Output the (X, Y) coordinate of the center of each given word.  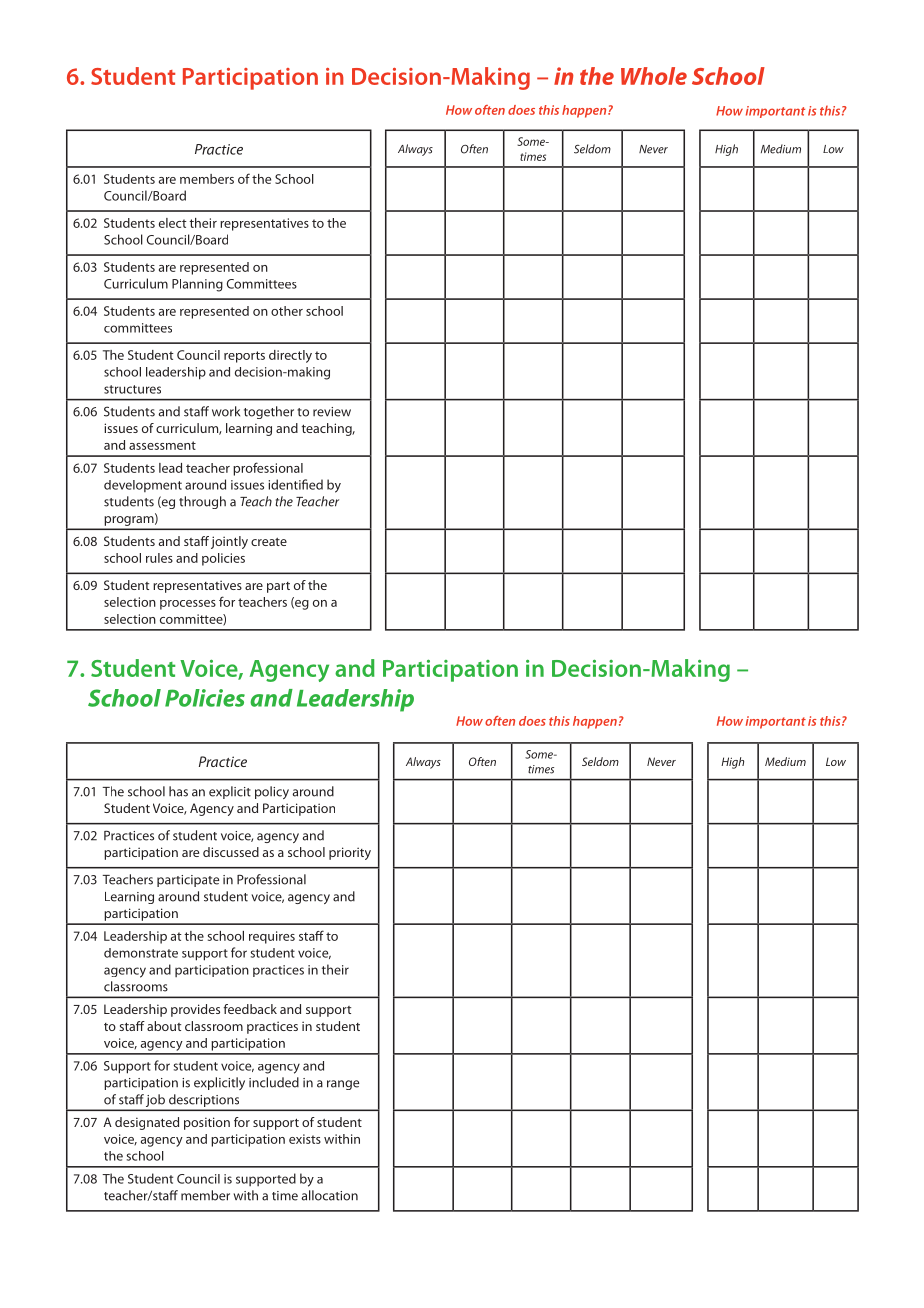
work (226, 411)
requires (272, 937)
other (287, 311)
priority (350, 853)
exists (305, 1139)
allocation (330, 1195)
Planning (197, 285)
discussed (231, 852)
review (332, 412)
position (207, 1123)
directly (290, 356)
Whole (654, 76)
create (269, 542)
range (343, 1085)
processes (188, 605)
